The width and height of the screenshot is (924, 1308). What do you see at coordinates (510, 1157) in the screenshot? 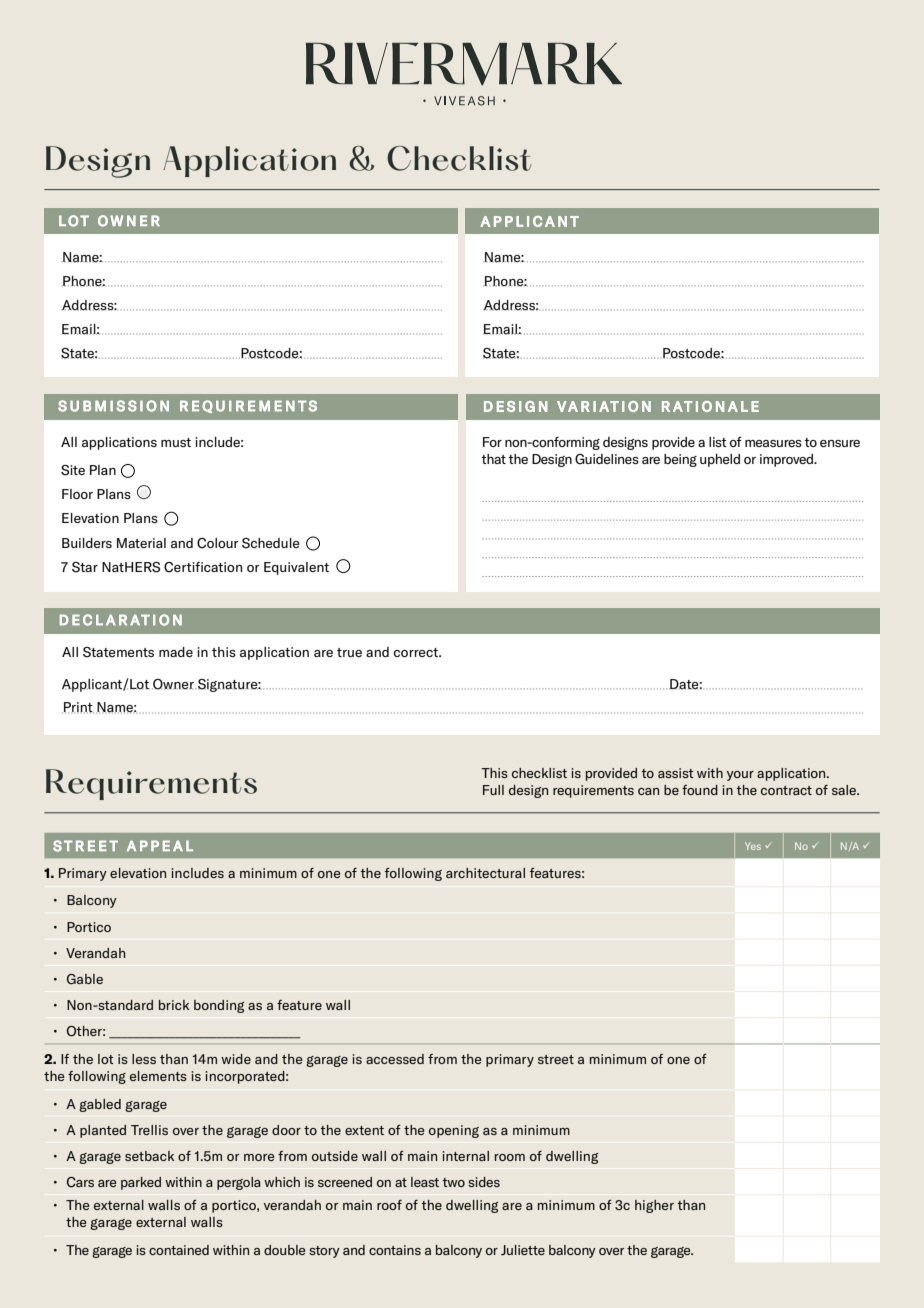
I see `room` at bounding box center [510, 1157].
